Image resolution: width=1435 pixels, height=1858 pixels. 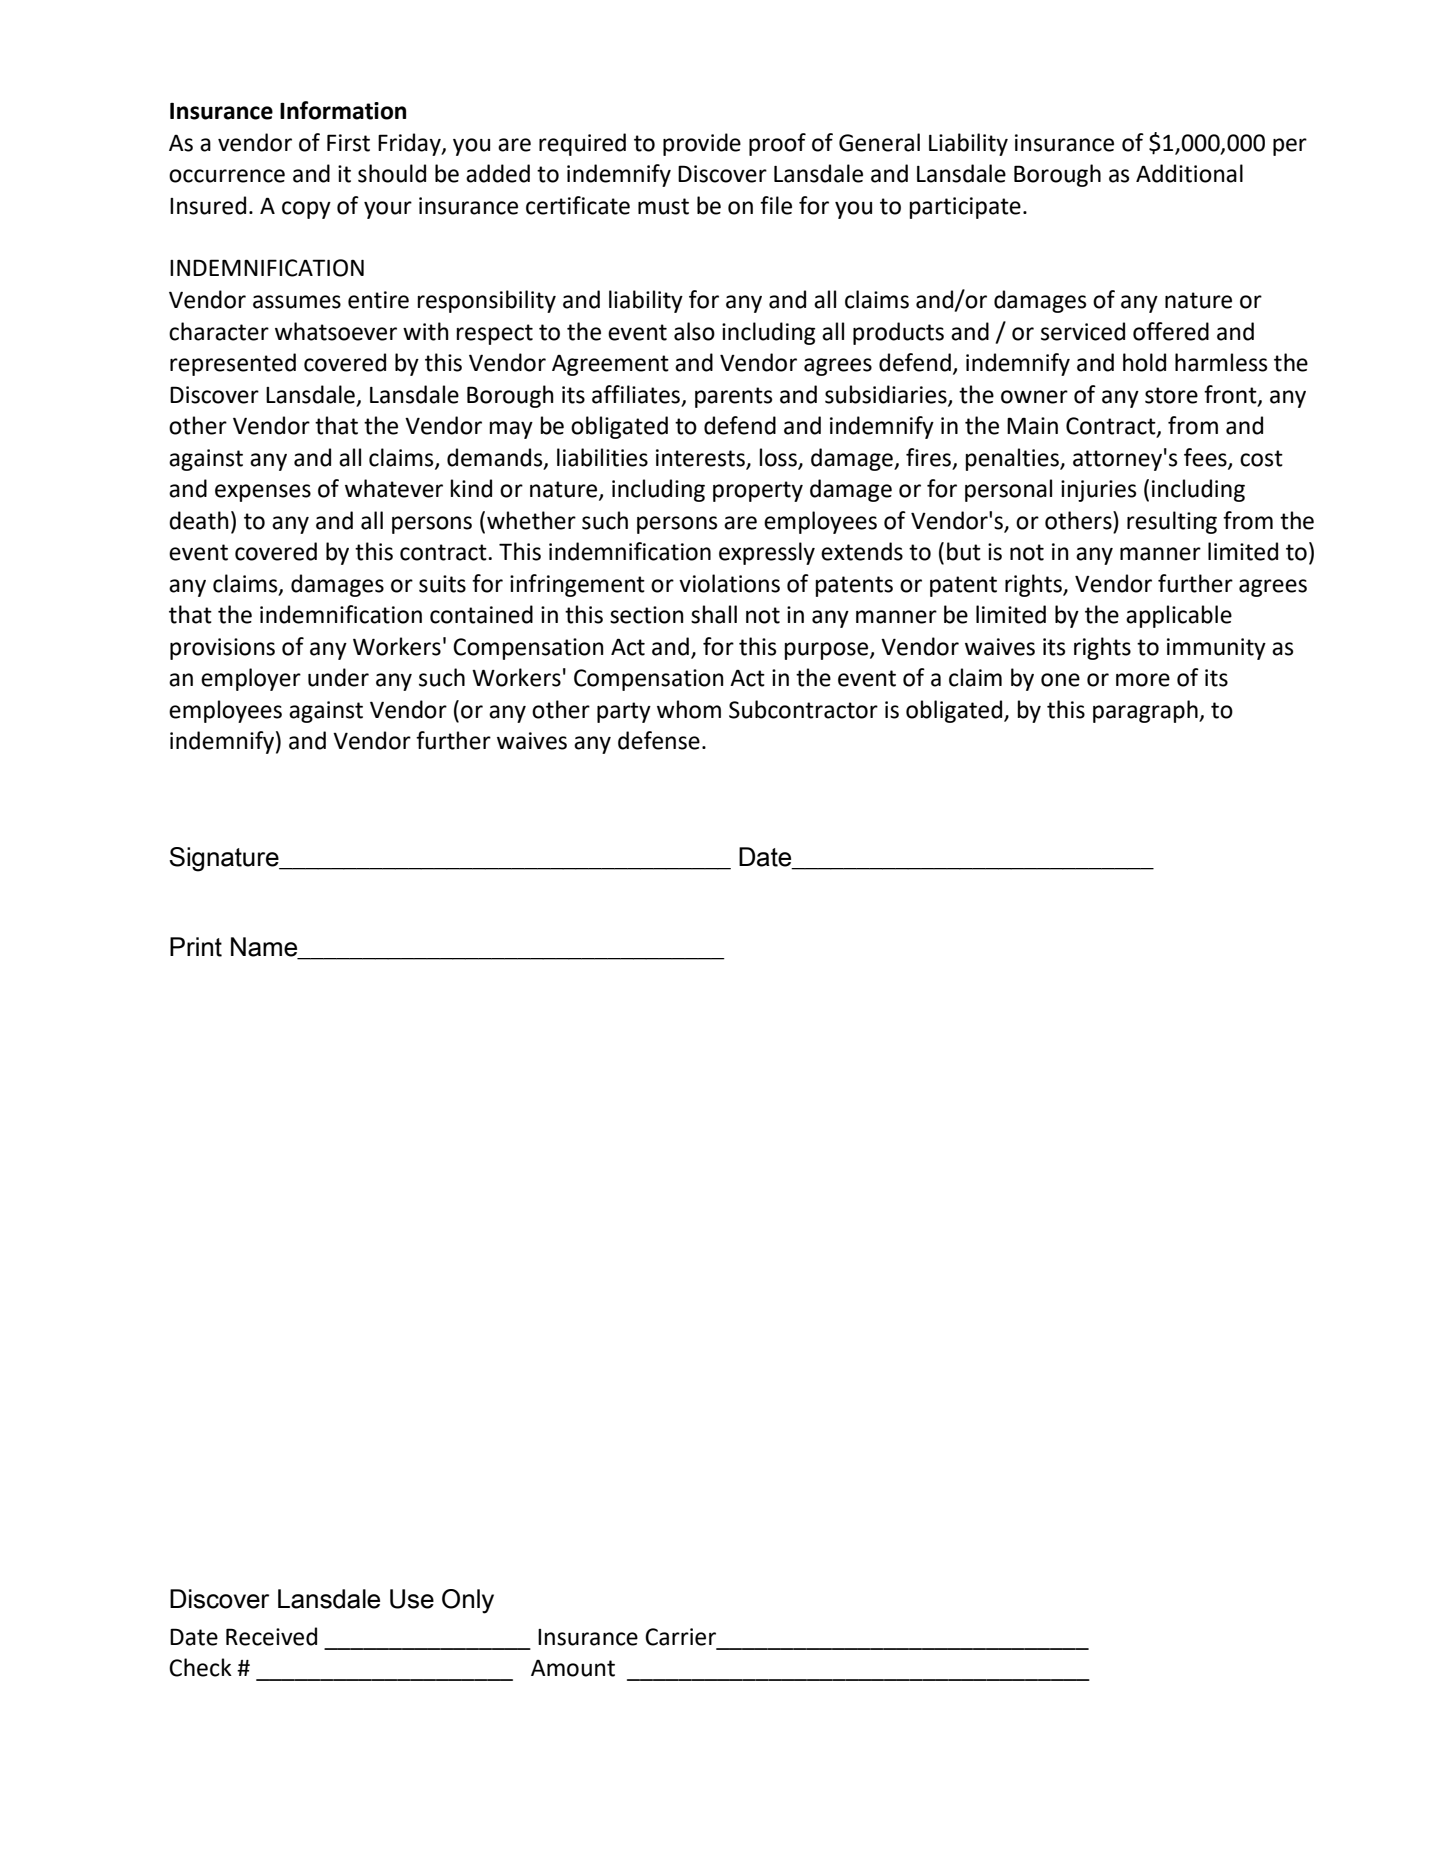 What do you see at coordinates (196, 947) in the screenshot?
I see `Print` at bounding box center [196, 947].
